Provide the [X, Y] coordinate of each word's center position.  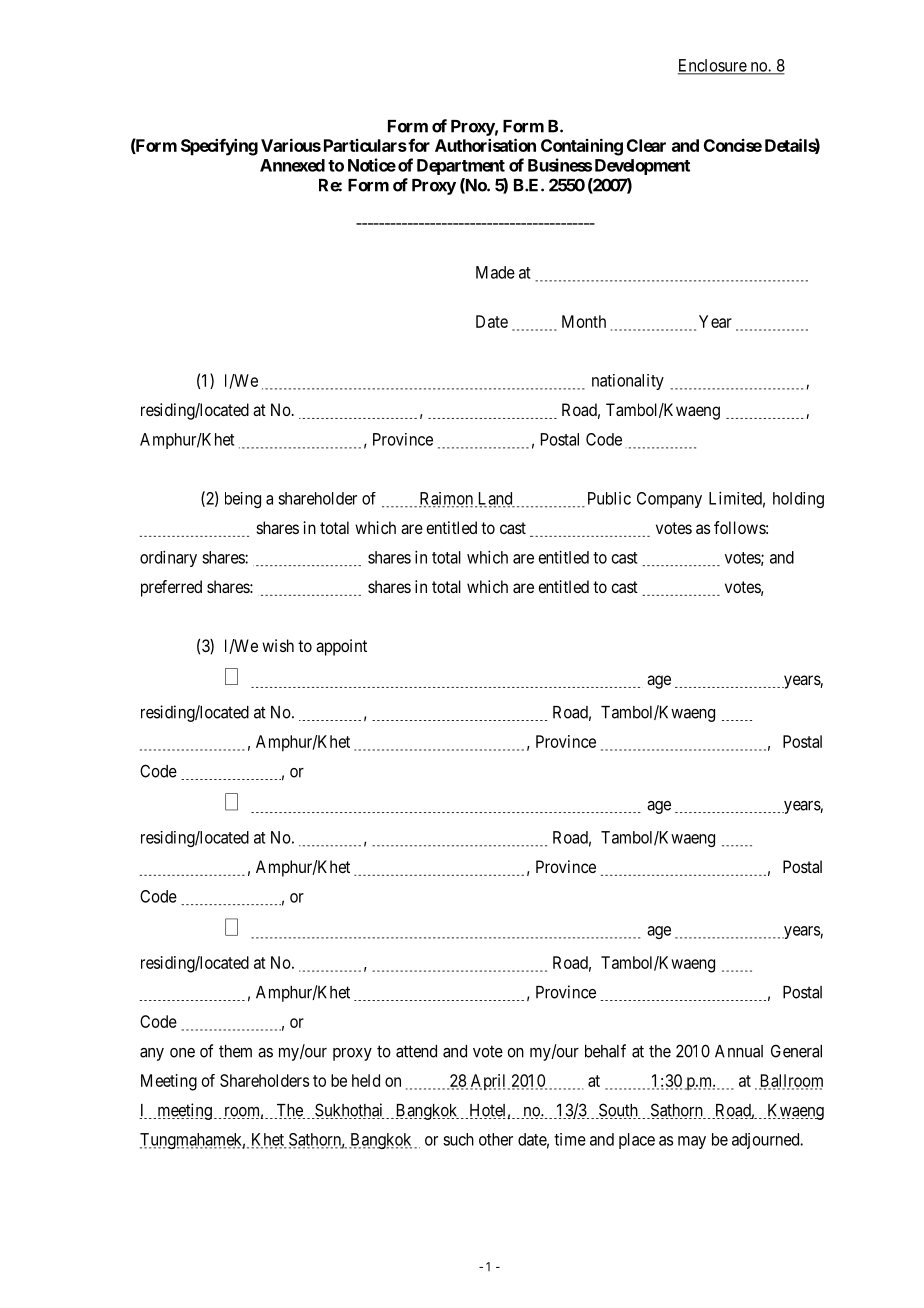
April [489, 1082]
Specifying [219, 147]
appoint [341, 647]
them [235, 1051]
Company [669, 500]
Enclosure [713, 66]
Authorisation [485, 145]
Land [495, 499]
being [243, 500]
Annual [739, 1051]
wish [278, 645]
